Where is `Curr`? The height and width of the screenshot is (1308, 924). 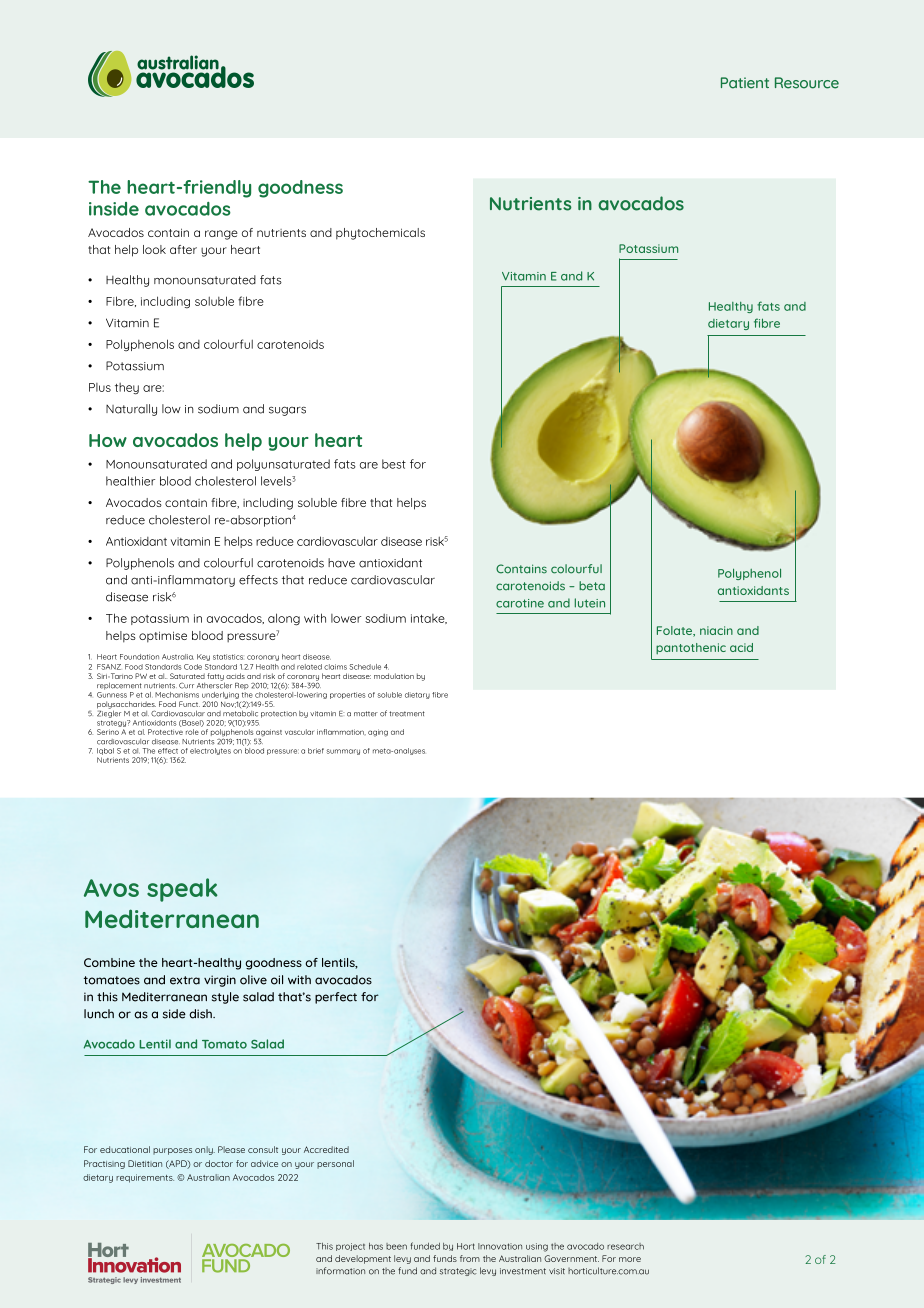
Curr is located at coordinates (186, 686).
